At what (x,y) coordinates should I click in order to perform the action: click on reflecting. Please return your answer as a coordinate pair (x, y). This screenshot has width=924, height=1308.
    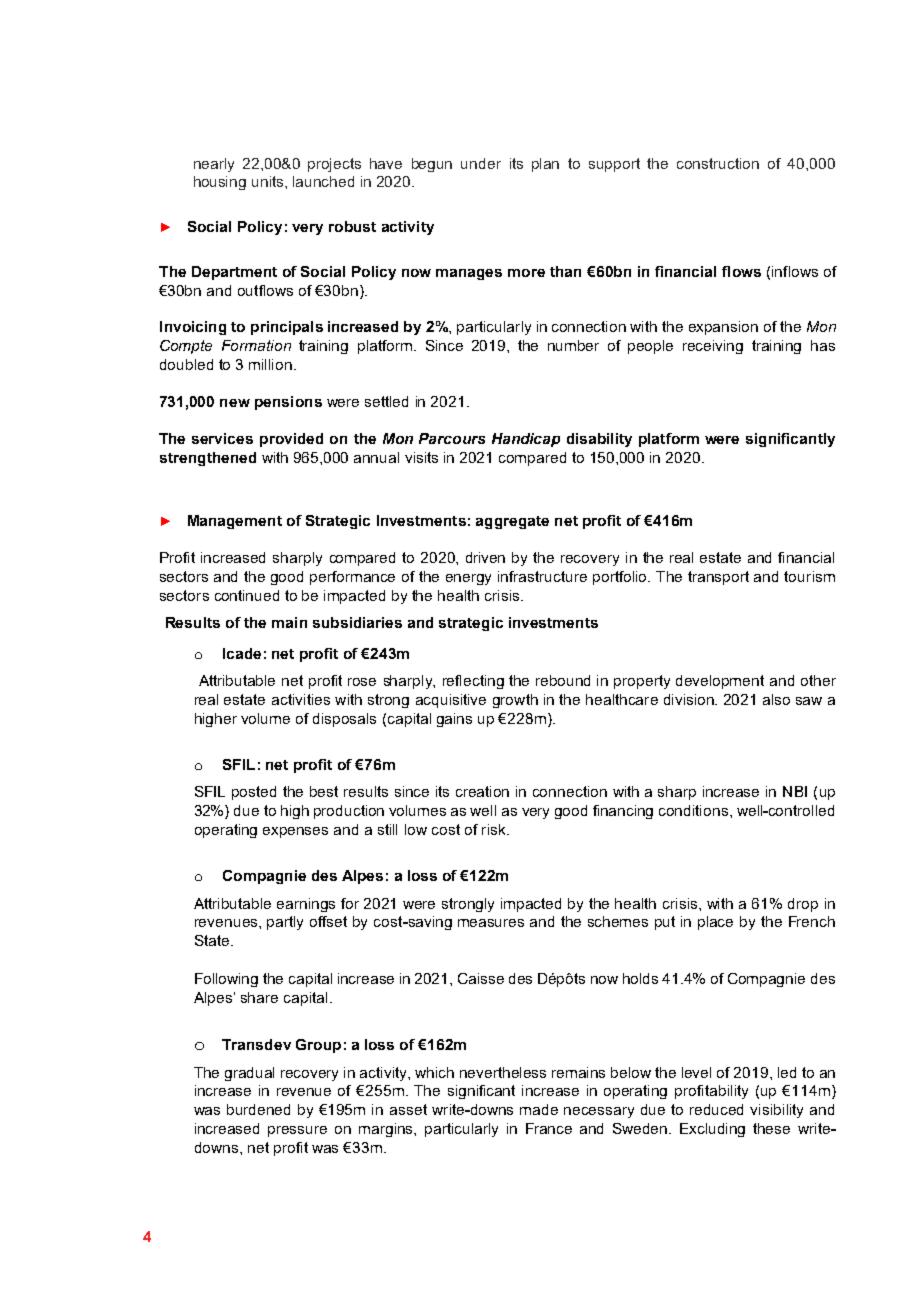
    Looking at the image, I should click on (473, 682).
